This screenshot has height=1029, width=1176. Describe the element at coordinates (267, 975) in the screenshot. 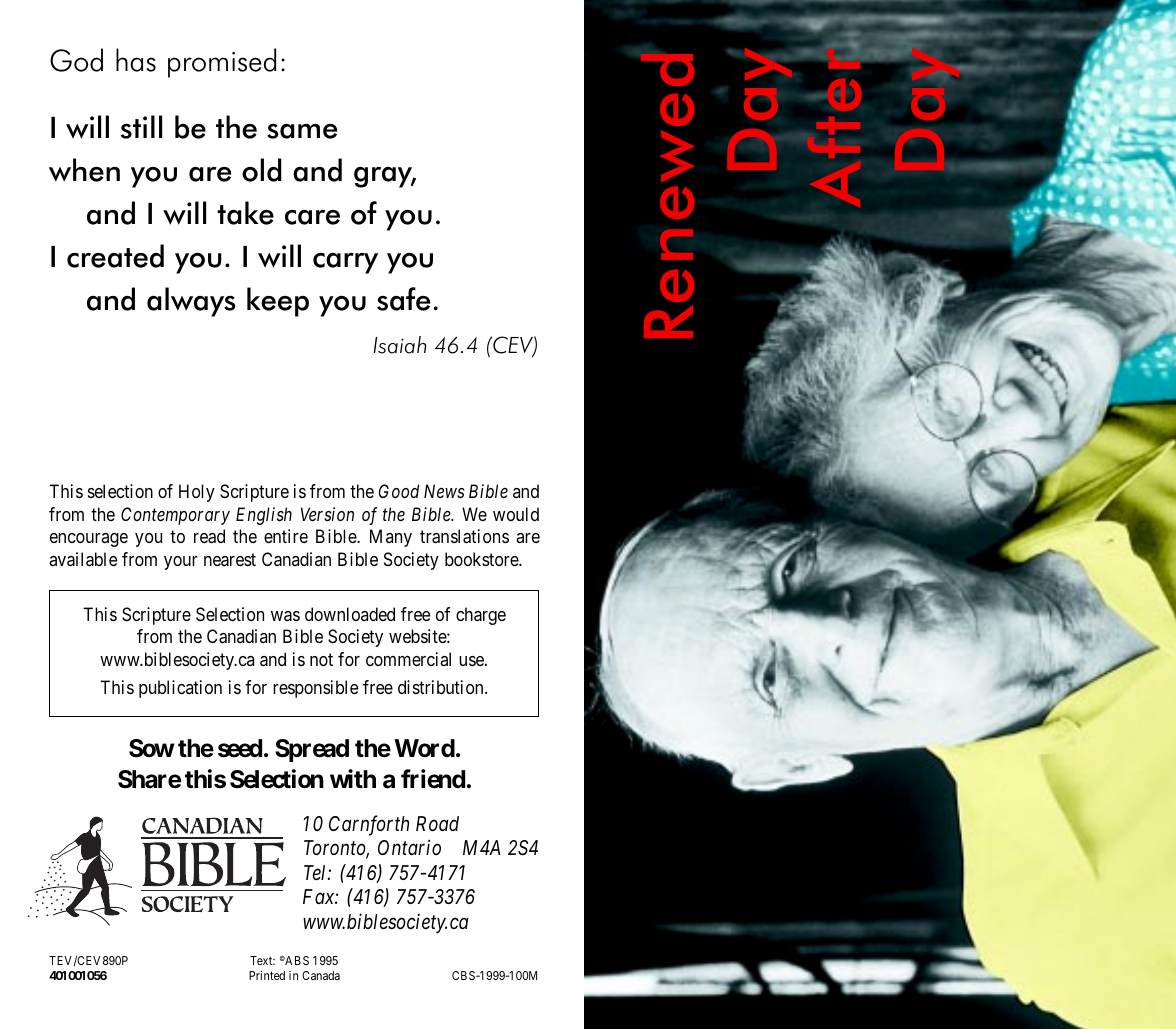

I see `Printed` at that location.
